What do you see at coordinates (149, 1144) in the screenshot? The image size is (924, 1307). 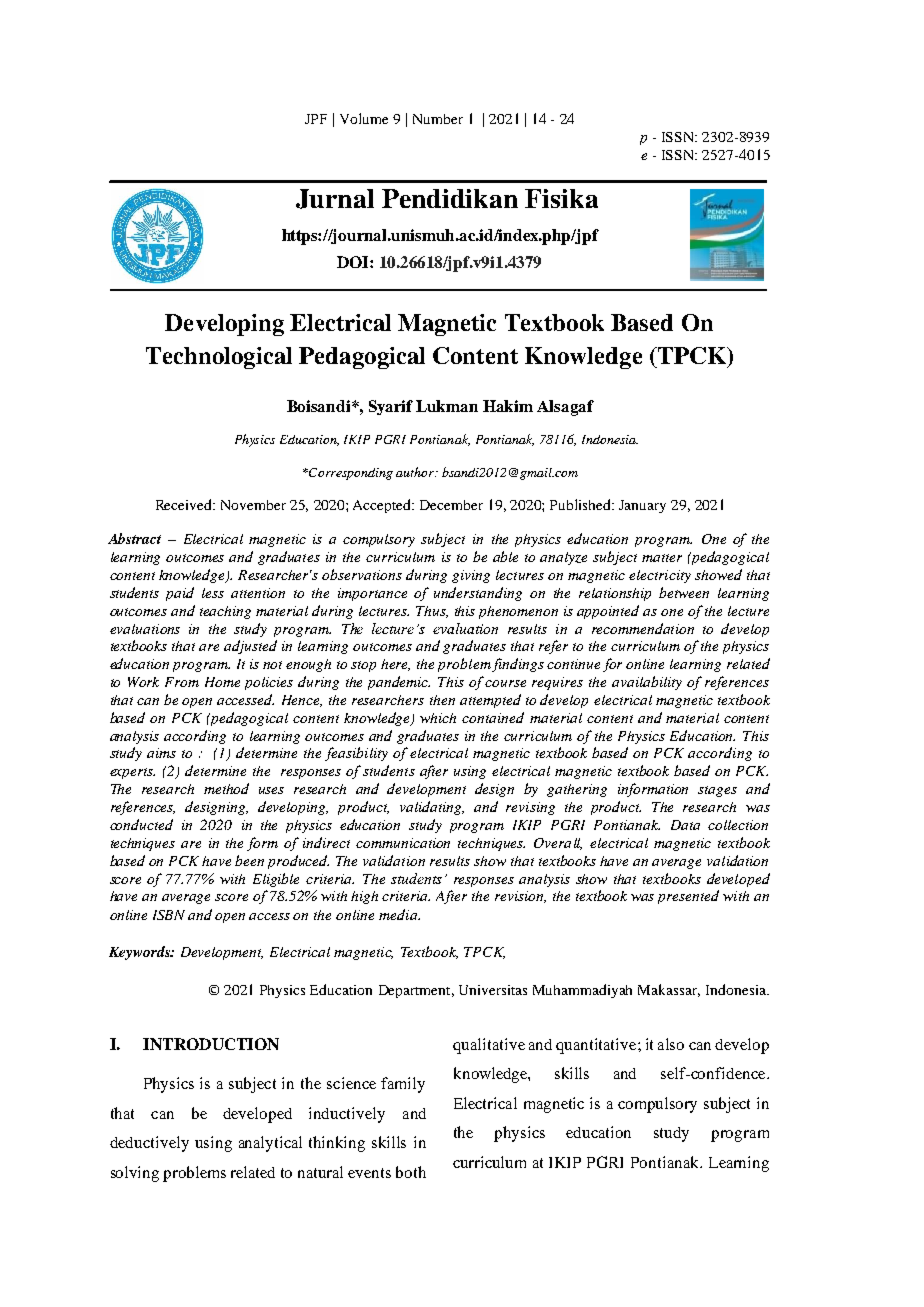 I see `deductively` at bounding box center [149, 1144].
